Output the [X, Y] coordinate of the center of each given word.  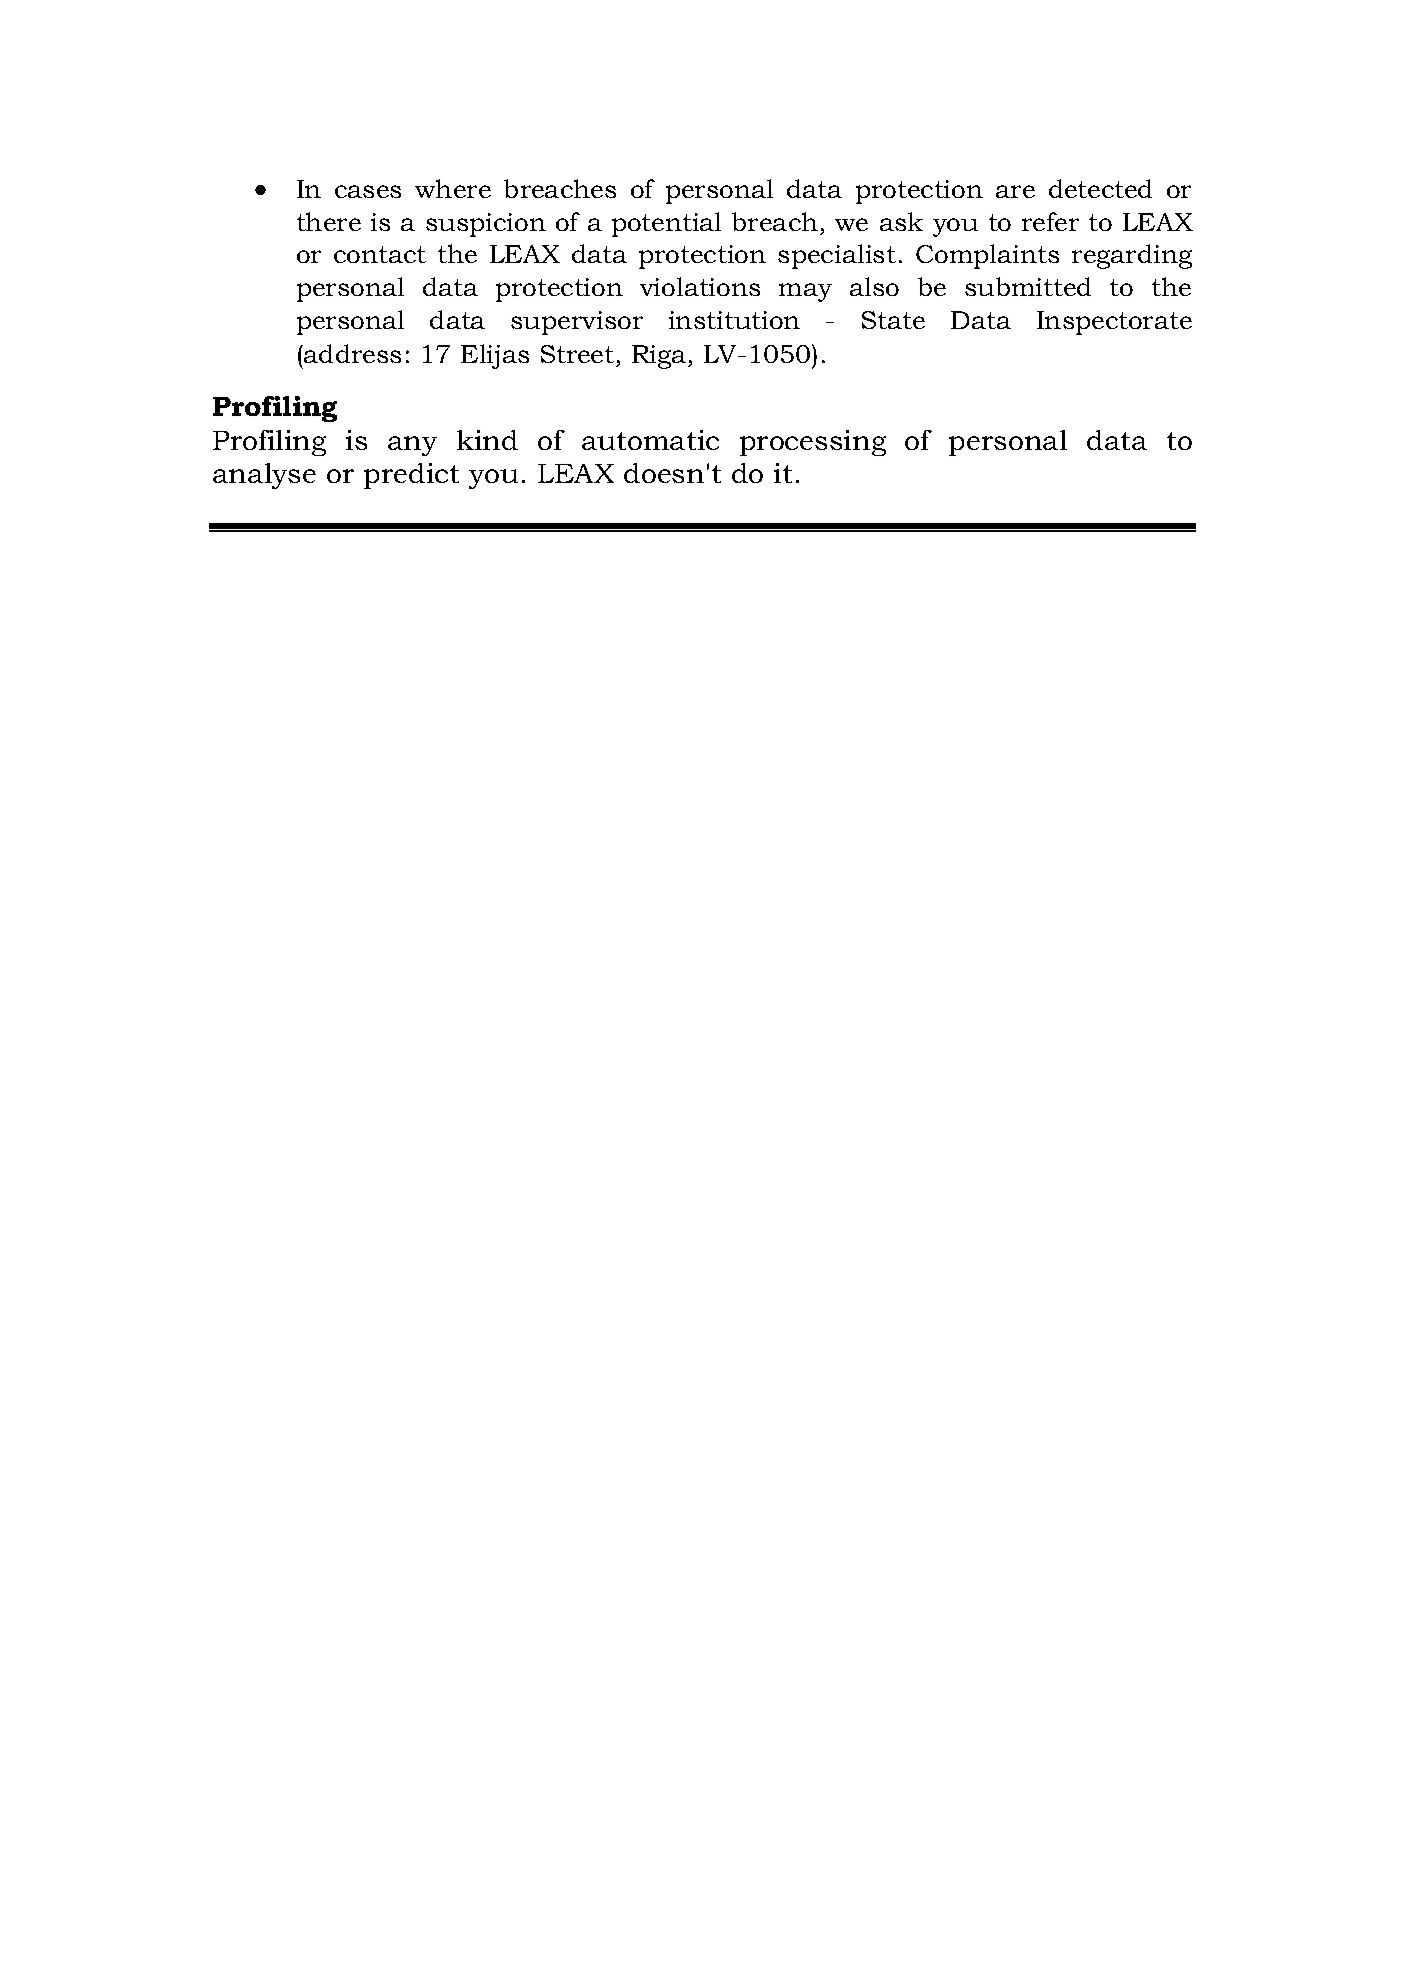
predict [411, 476]
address [351, 353]
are [1015, 191]
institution [734, 320]
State [893, 320]
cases [368, 191]
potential [666, 224]
